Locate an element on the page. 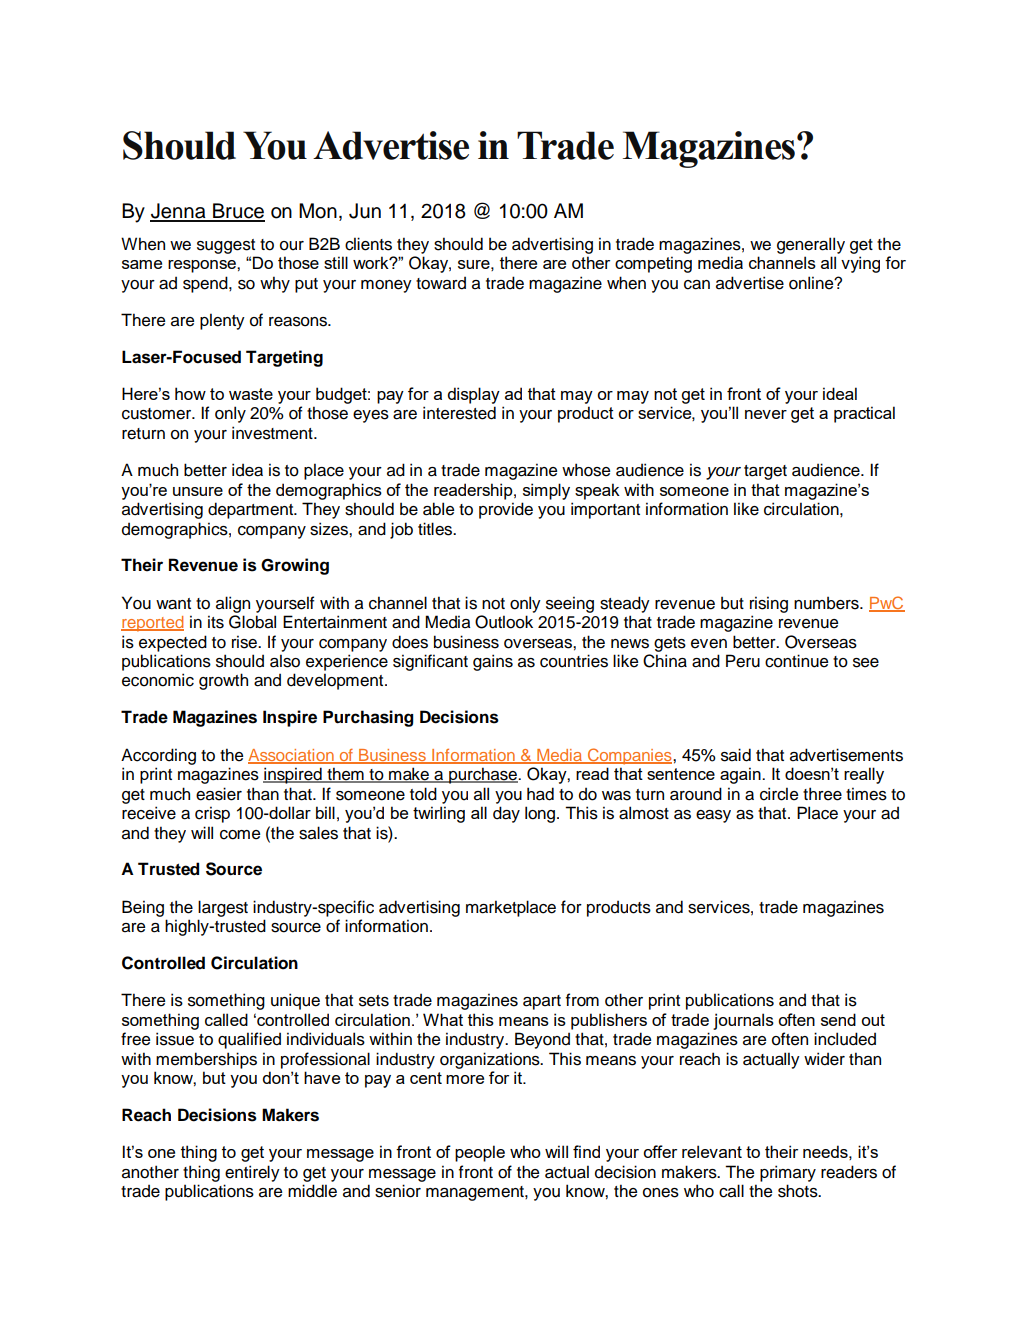 The image size is (1033, 1337). rising is located at coordinates (769, 604).
